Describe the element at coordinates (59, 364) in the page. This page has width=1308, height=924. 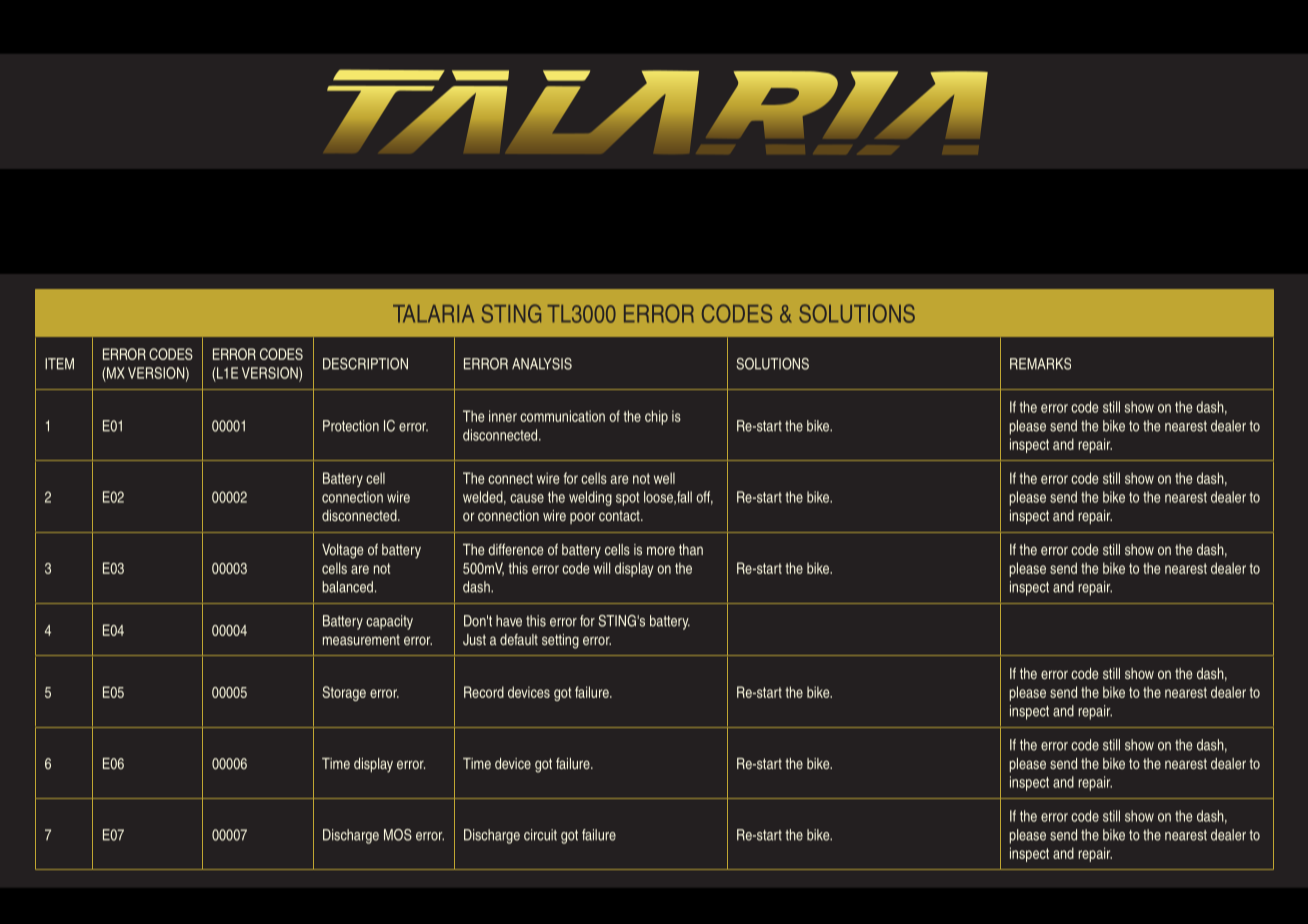
I see `ITEM` at that location.
